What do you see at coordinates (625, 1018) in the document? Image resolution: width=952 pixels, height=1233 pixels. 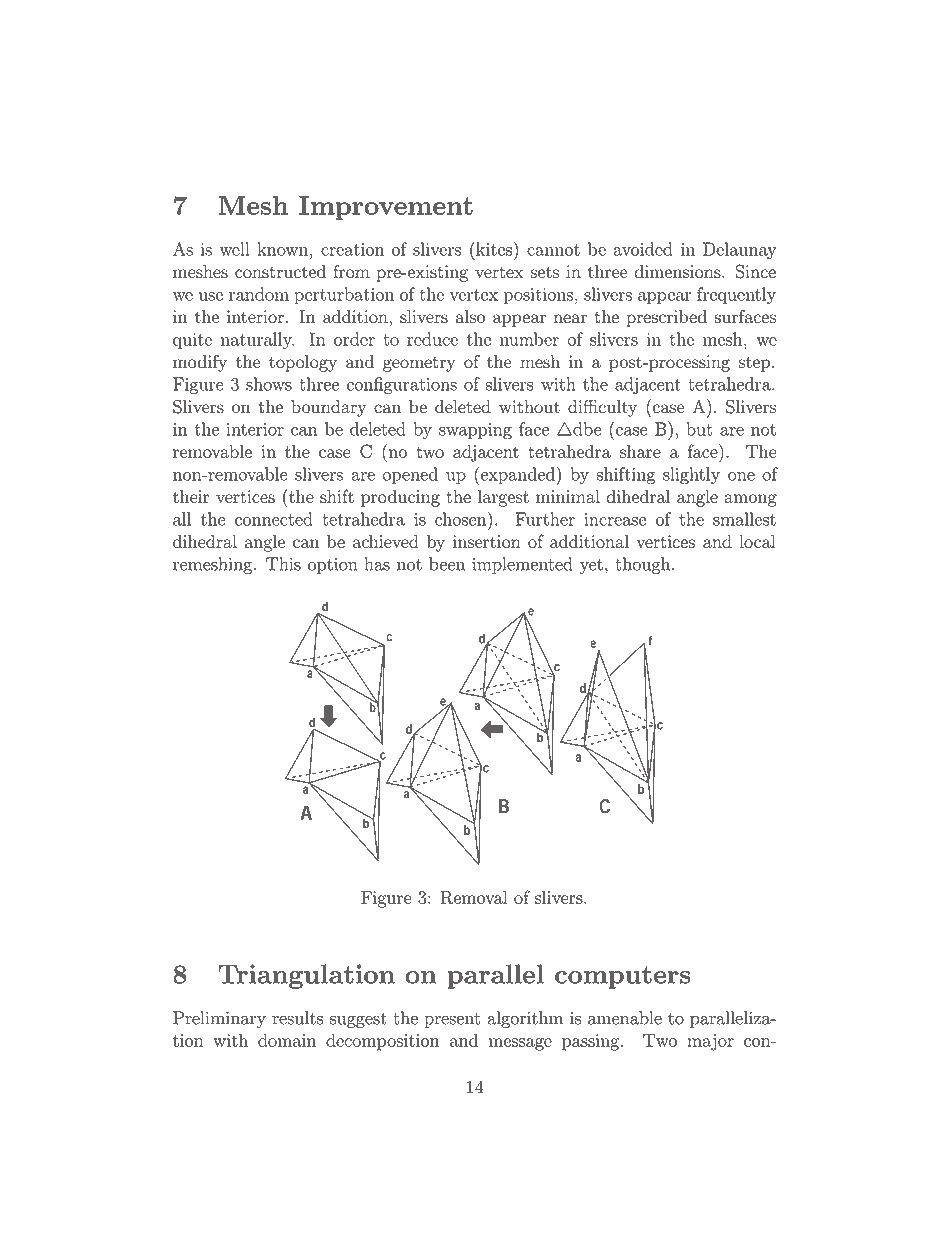 I see `amenable` at bounding box center [625, 1018].
